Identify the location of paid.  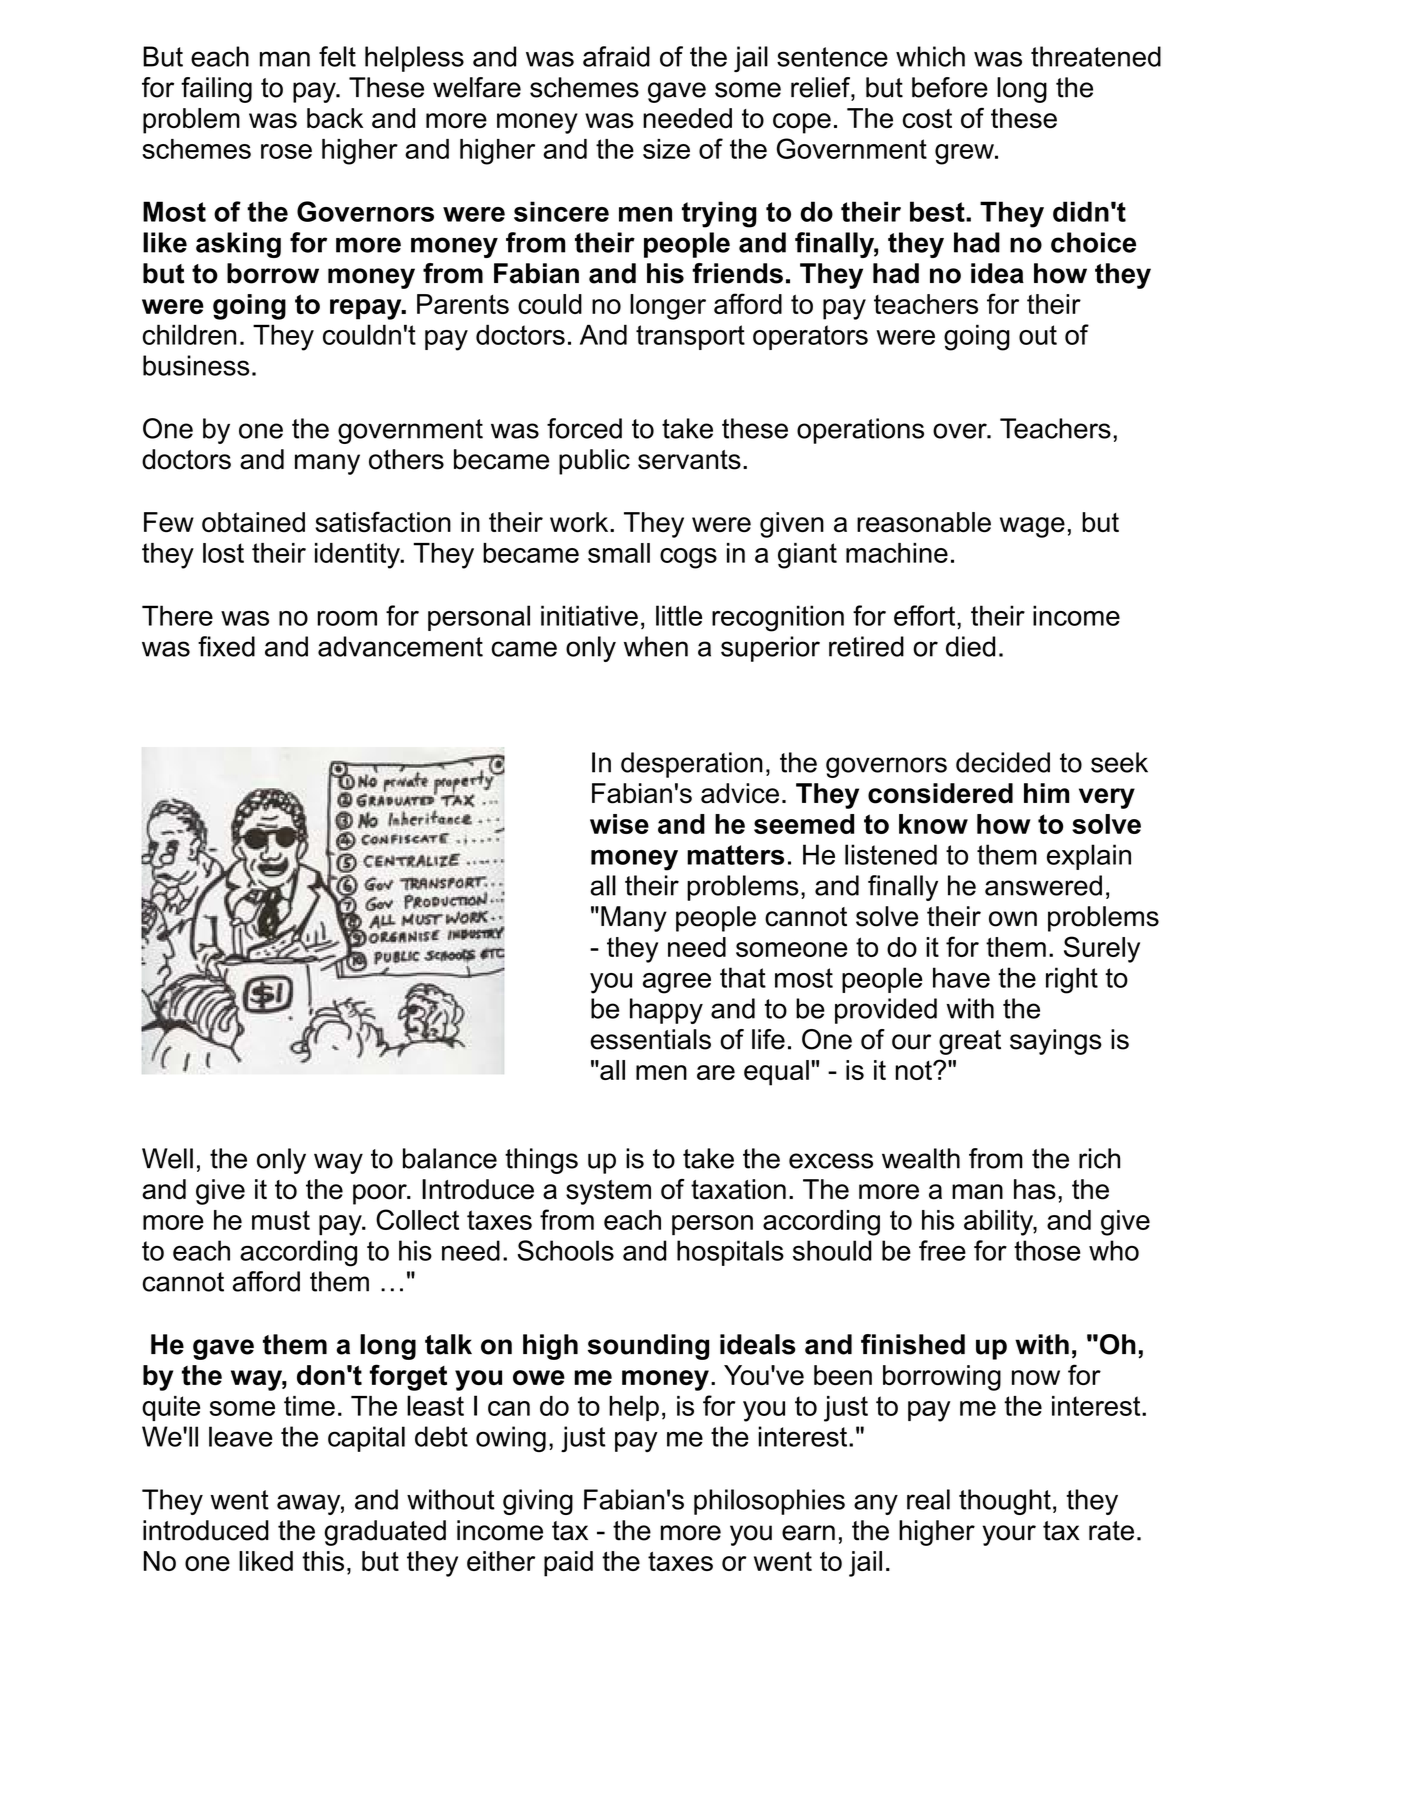
(568, 1564).
